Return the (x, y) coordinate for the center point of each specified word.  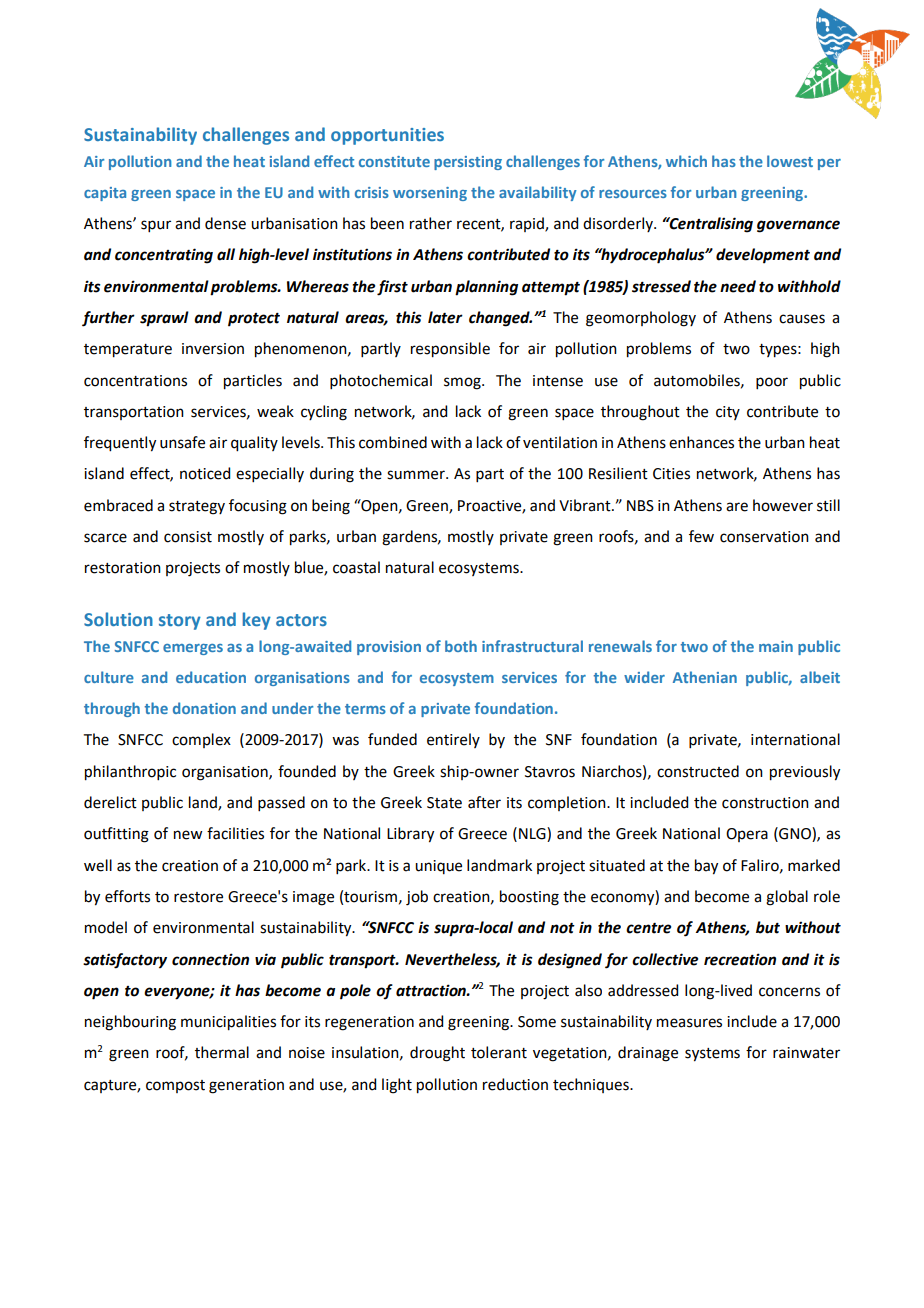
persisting (468, 163)
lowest (790, 161)
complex (201, 740)
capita (105, 194)
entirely (453, 740)
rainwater (806, 1053)
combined (393, 442)
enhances (701, 442)
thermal (222, 1052)
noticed (205, 473)
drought (437, 1054)
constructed (698, 771)
